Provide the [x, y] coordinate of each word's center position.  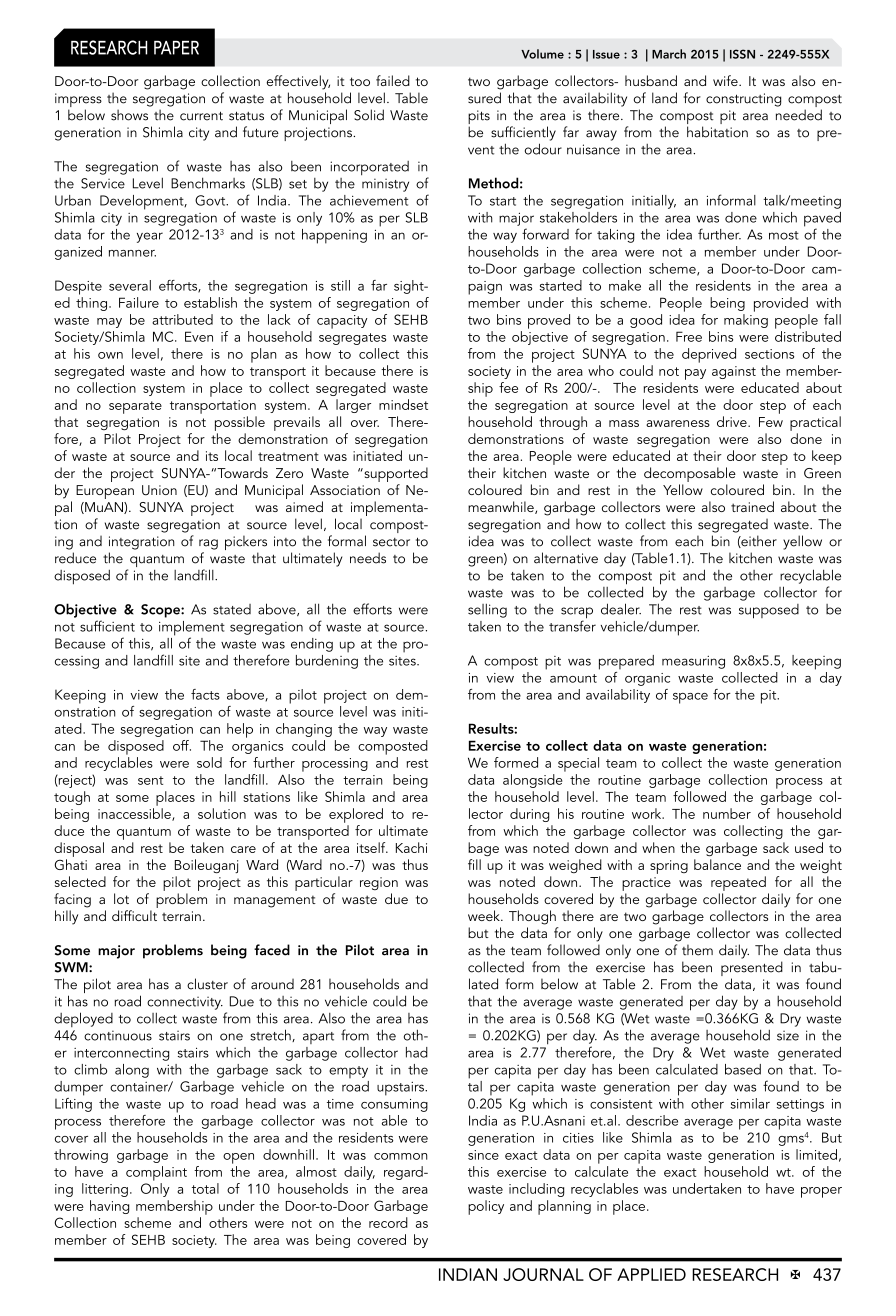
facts [205, 694]
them [697, 950]
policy [486, 1207]
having [109, 1207]
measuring [693, 662]
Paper [176, 48]
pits [479, 118]
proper [821, 1192]
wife [726, 80]
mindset [403, 404]
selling [487, 610]
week [485, 915]
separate [135, 407]
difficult [134, 915]
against [734, 372]
